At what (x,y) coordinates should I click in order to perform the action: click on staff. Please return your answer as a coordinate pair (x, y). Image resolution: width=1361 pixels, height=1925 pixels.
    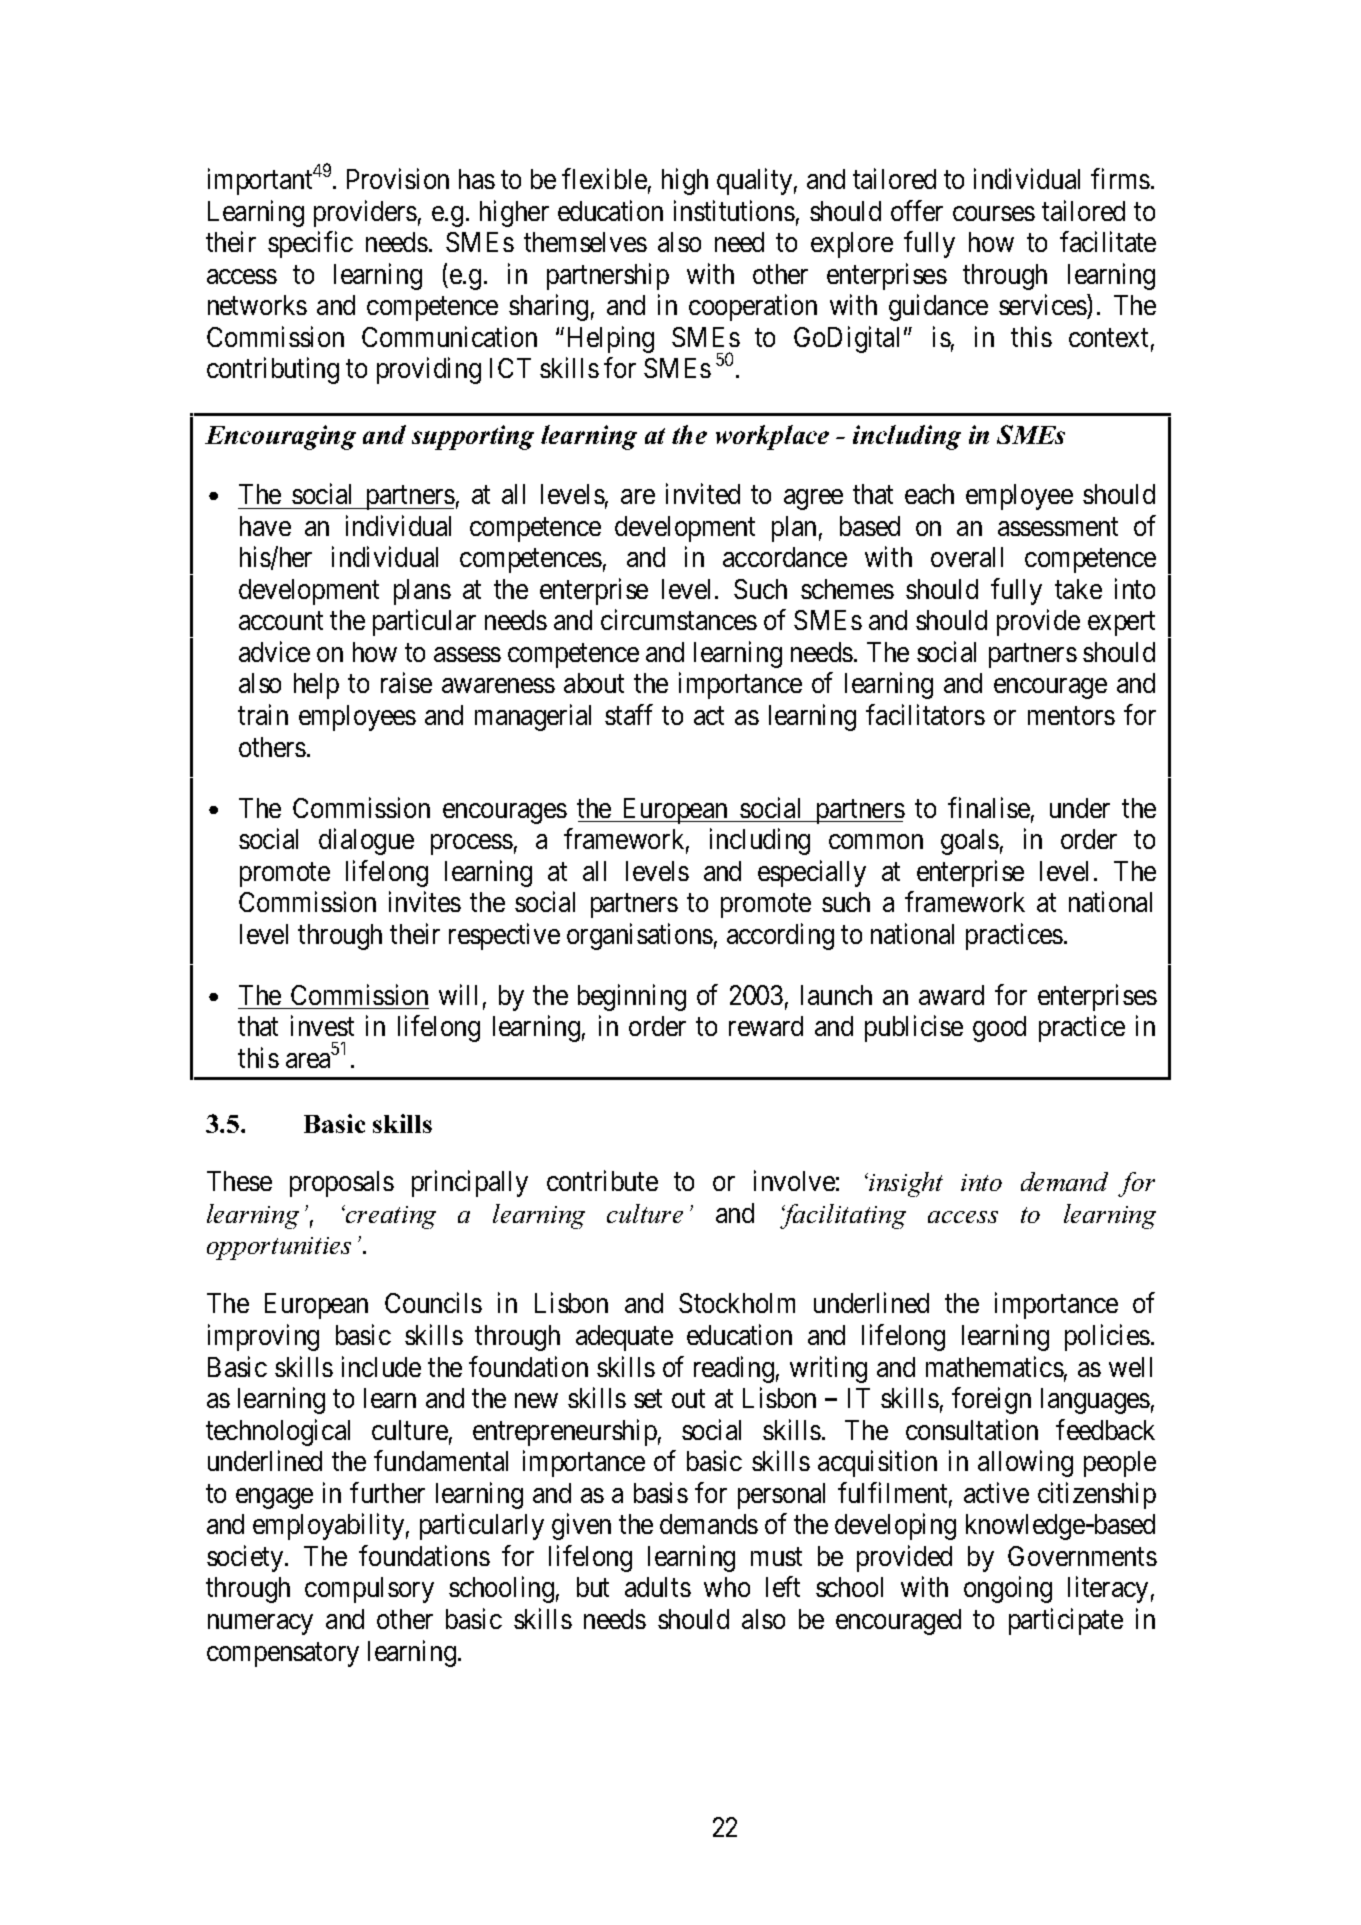
    Looking at the image, I should click on (629, 714).
